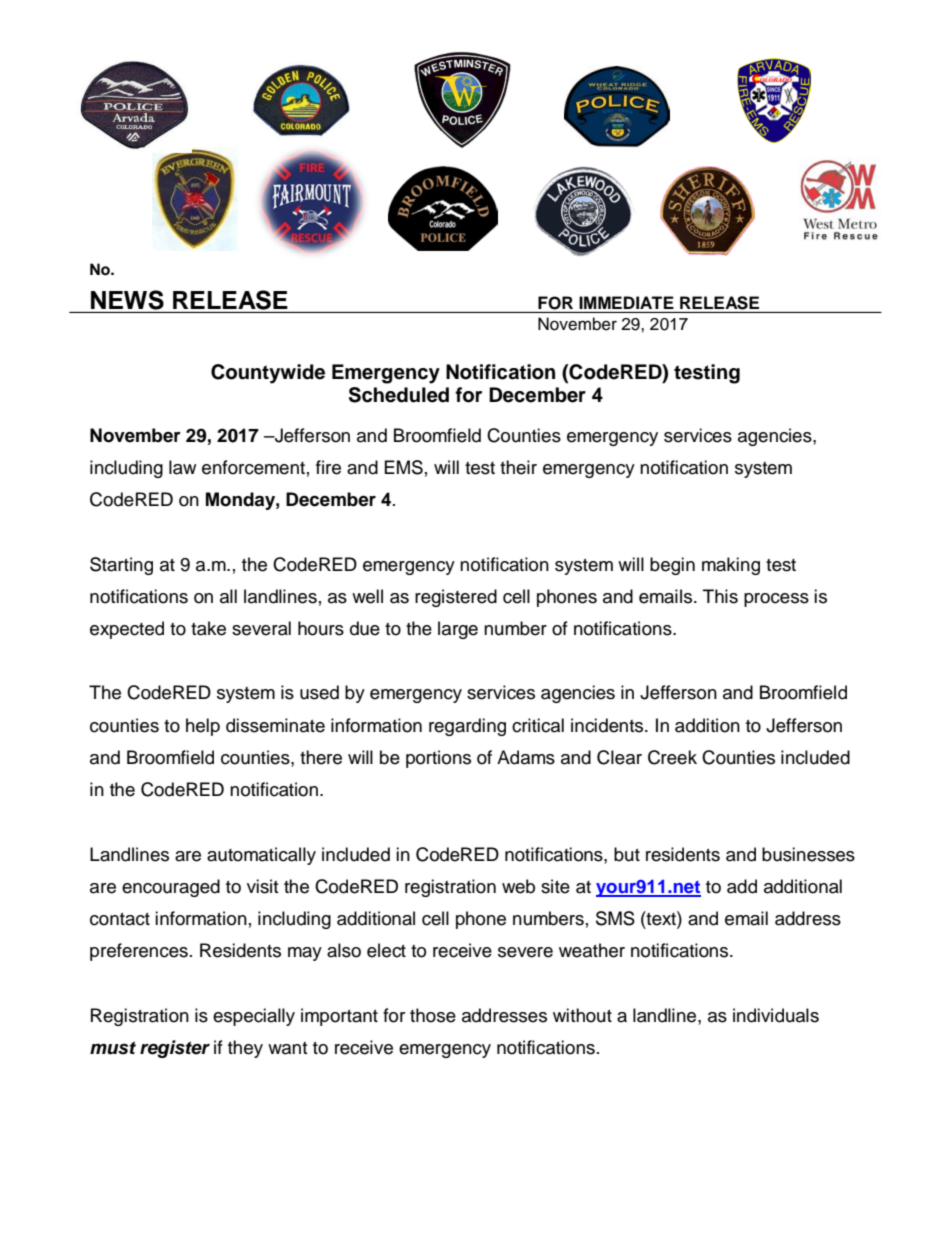  What do you see at coordinates (720, 596) in the screenshot?
I see `This` at bounding box center [720, 596].
